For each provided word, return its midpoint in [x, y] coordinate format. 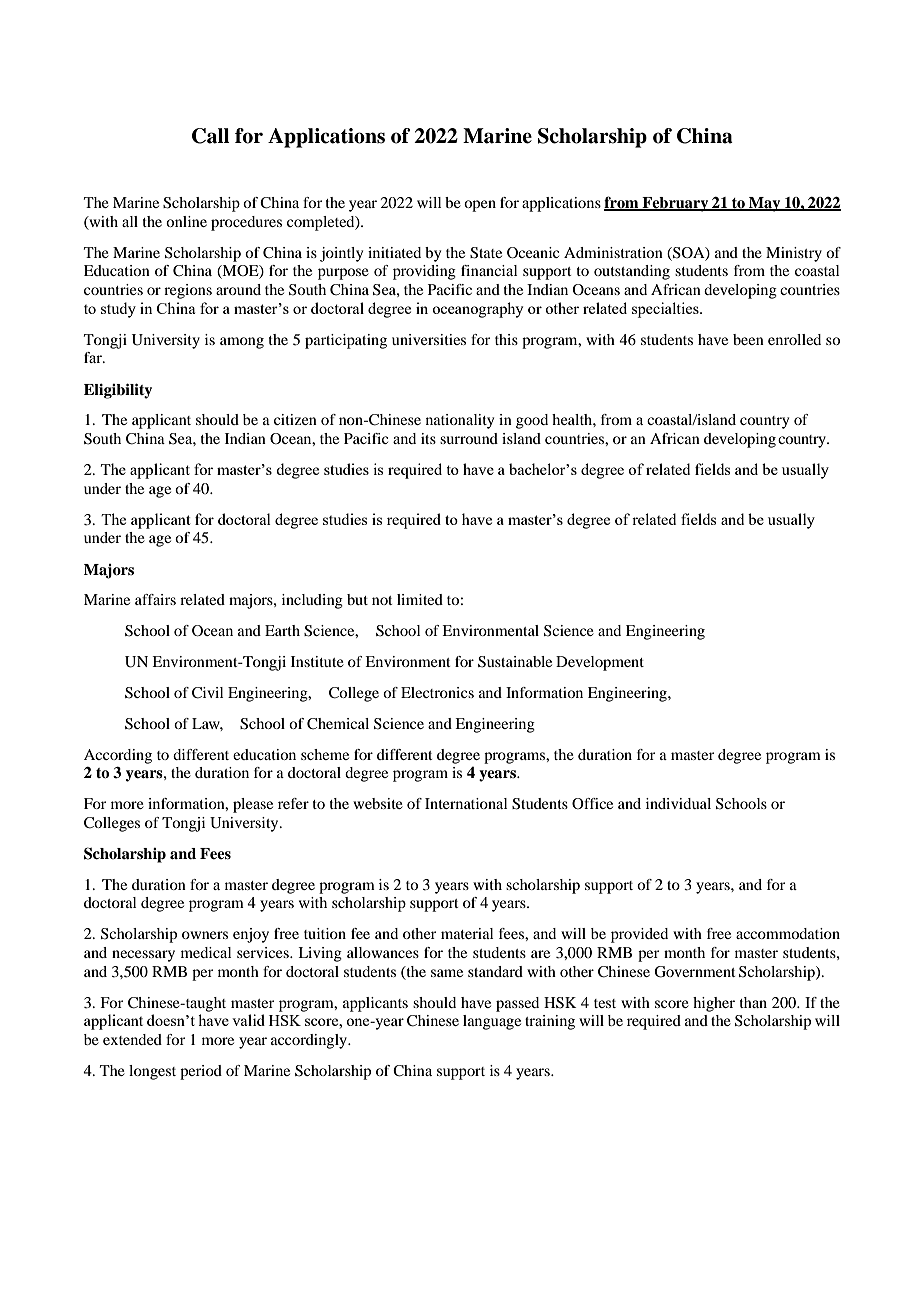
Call [211, 136]
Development [600, 663]
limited [420, 599]
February [675, 204]
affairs [155, 599]
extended [132, 1039]
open [480, 206]
